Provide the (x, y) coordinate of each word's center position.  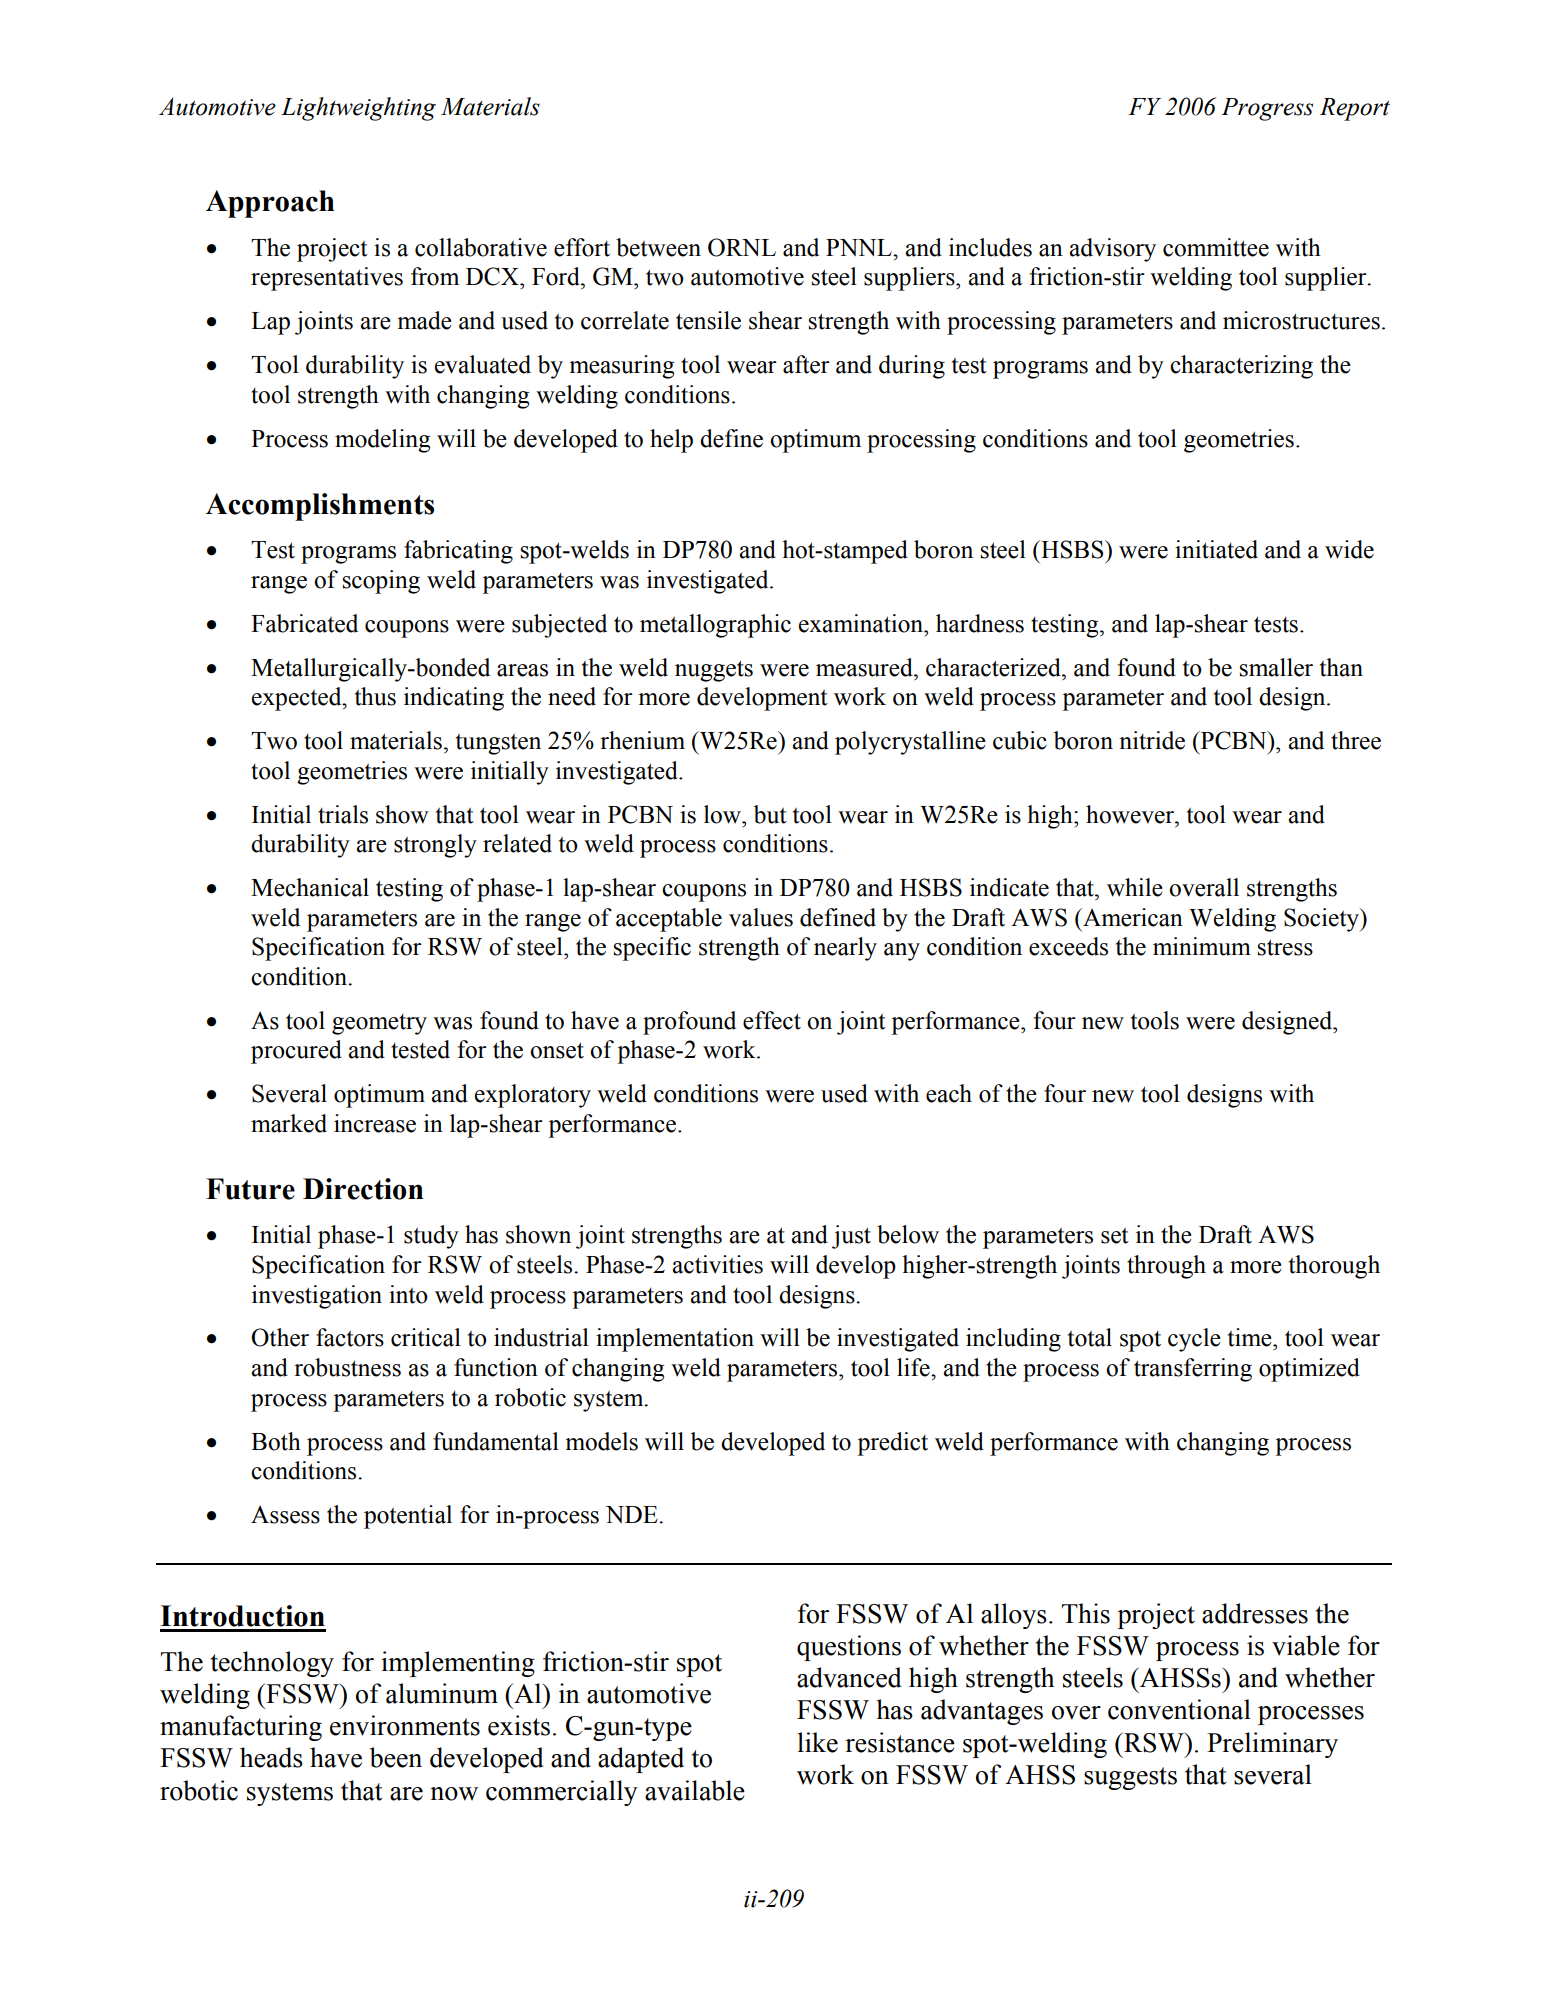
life (914, 1367)
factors (350, 1337)
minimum (1202, 946)
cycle (1194, 1340)
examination (862, 623)
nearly (845, 949)
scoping (381, 582)
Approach (270, 204)
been (396, 1757)
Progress (1267, 109)
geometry (379, 1024)
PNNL (860, 247)
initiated (1216, 549)
